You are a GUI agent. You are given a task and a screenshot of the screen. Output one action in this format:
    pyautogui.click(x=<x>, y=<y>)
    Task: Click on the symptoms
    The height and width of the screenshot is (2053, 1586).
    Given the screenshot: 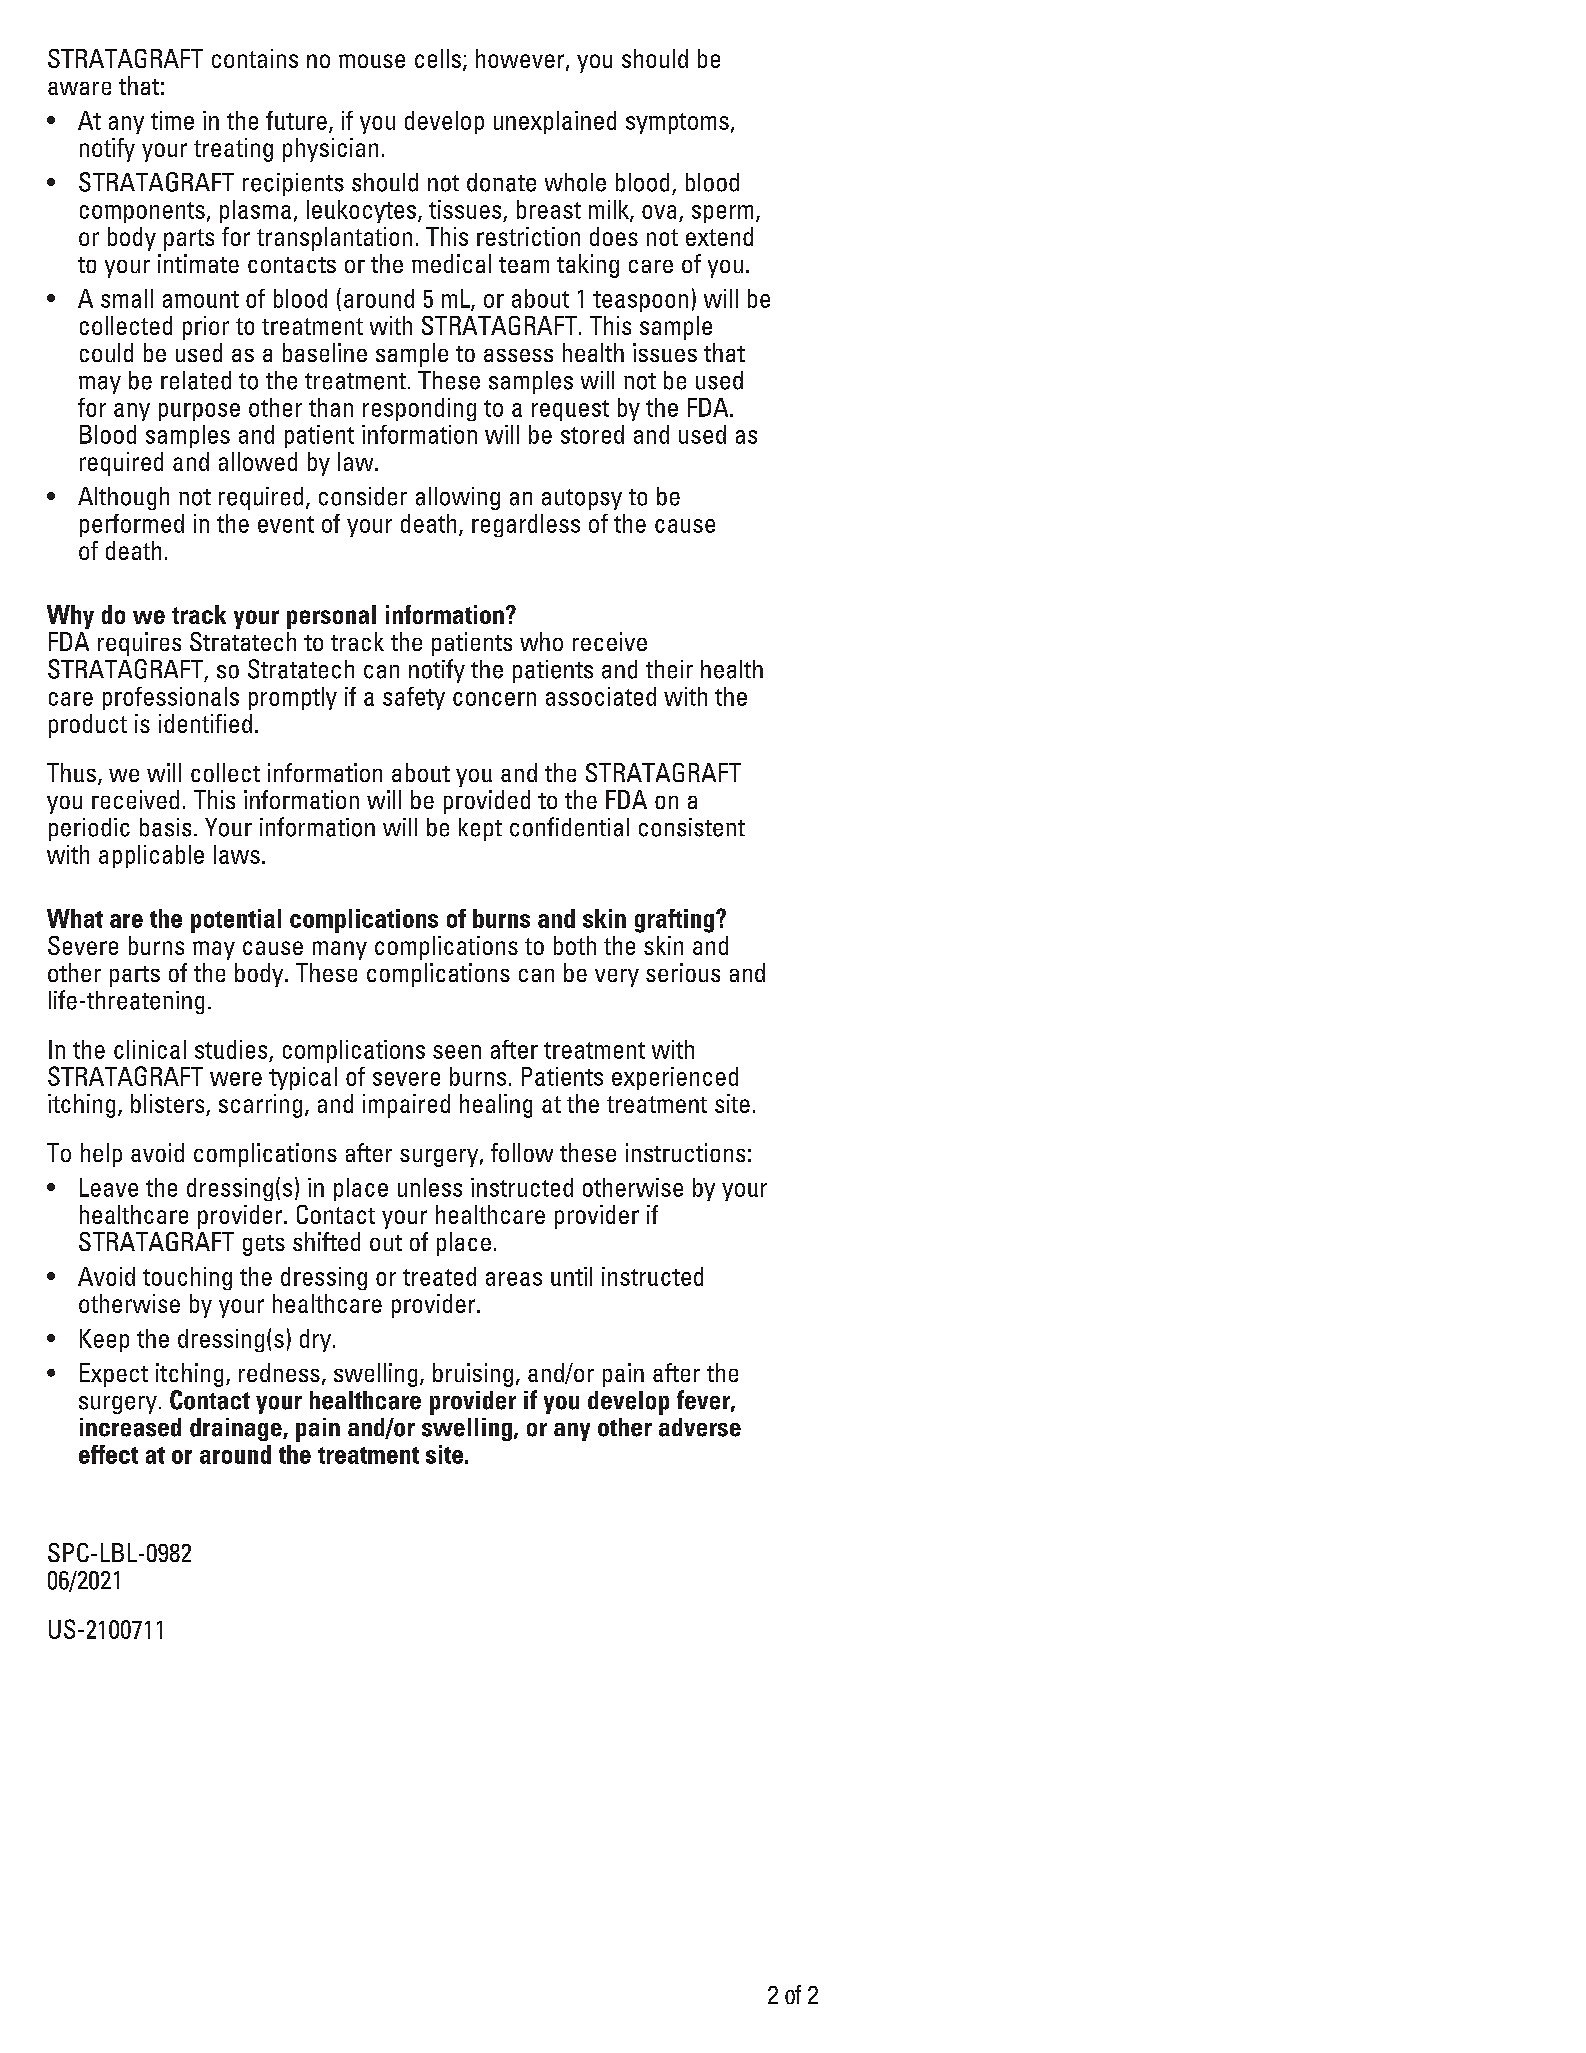 What is the action you would take?
    pyautogui.click(x=677, y=123)
